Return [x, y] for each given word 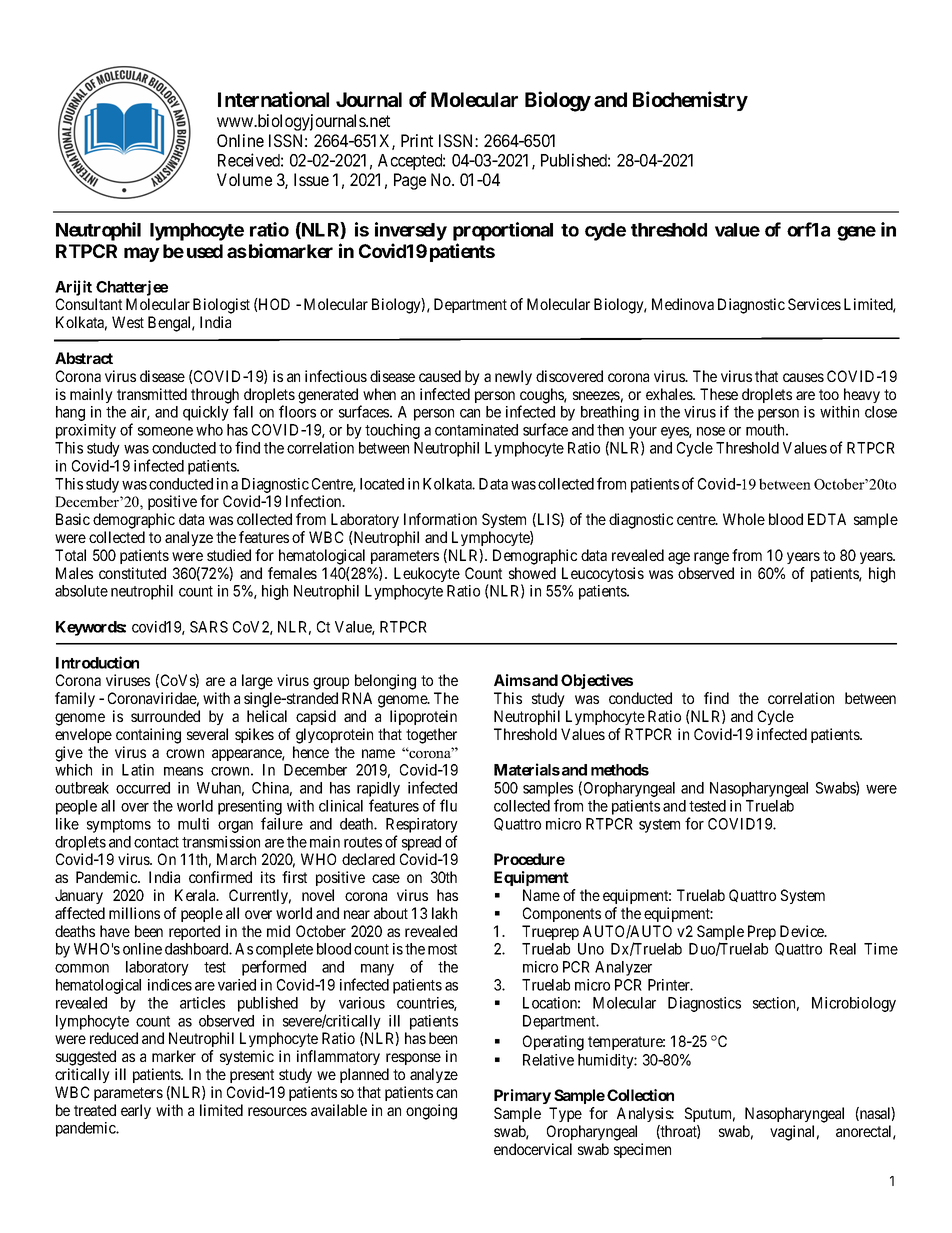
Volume [244, 179]
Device [803, 931]
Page [410, 181]
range [711, 558]
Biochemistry [690, 101]
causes [803, 377]
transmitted [152, 394]
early [136, 1111]
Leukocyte [427, 574]
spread [421, 843]
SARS [209, 627]
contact [156, 842]
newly [513, 377]
